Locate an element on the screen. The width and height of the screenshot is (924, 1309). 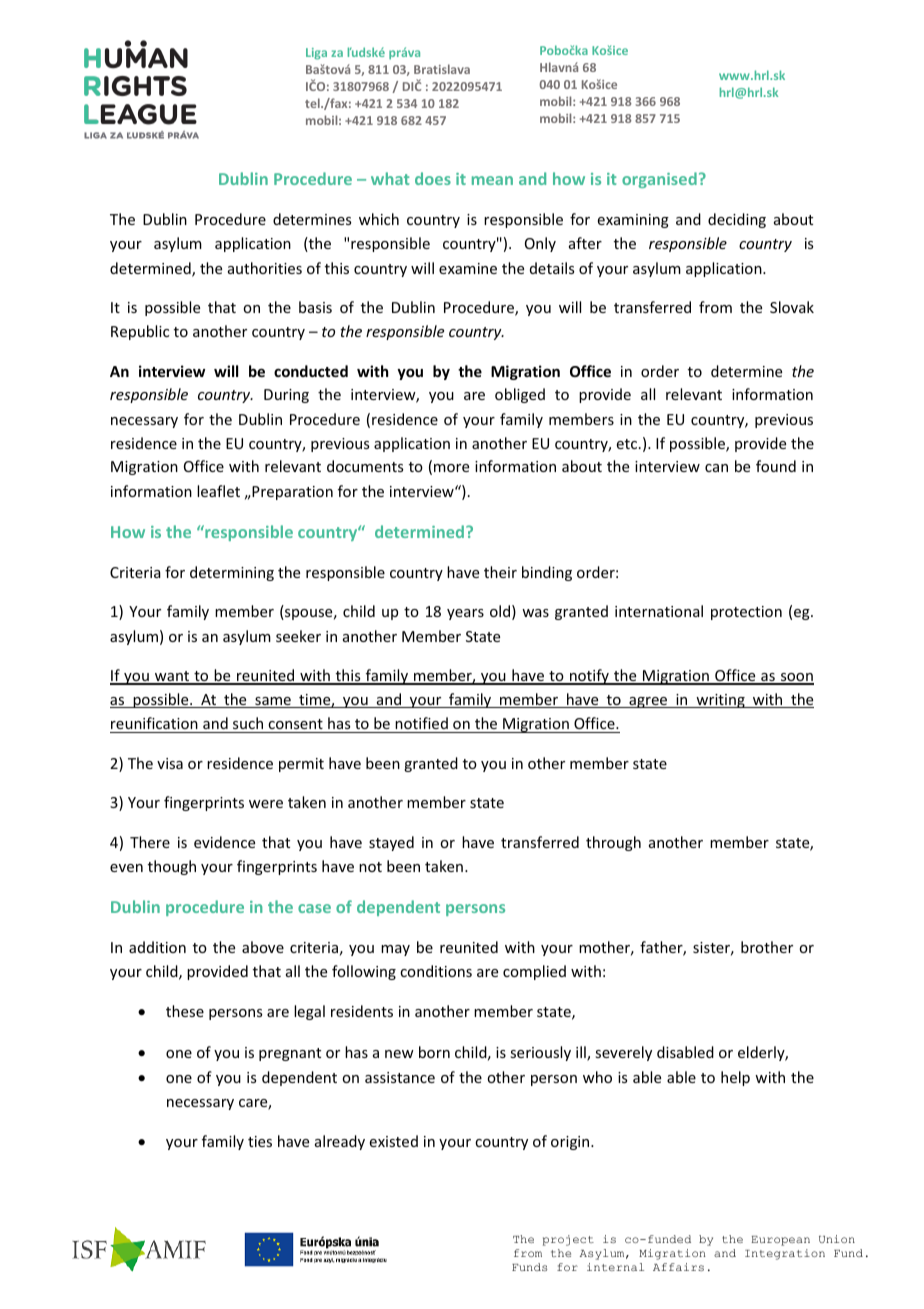
organised is located at coordinates (659, 180).
